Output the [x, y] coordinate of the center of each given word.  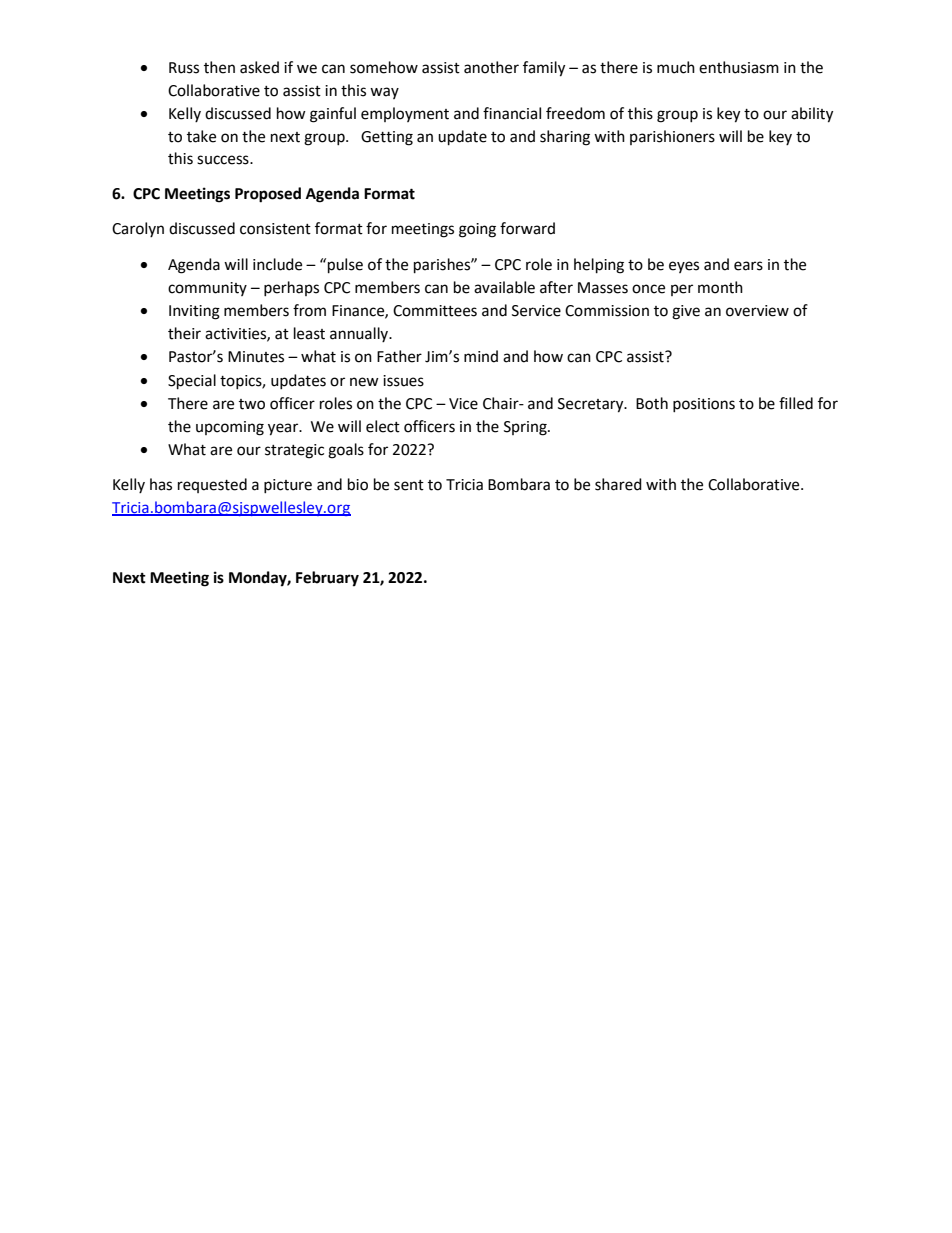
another [491, 67]
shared [618, 484]
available [504, 287]
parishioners [672, 137]
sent [409, 485]
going [477, 230]
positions [704, 405]
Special [192, 382]
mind [481, 356]
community [207, 289]
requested [212, 485]
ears [748, 266]
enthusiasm [739, 67]
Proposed [268, 195]
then [219, 67]
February [327, 579]
